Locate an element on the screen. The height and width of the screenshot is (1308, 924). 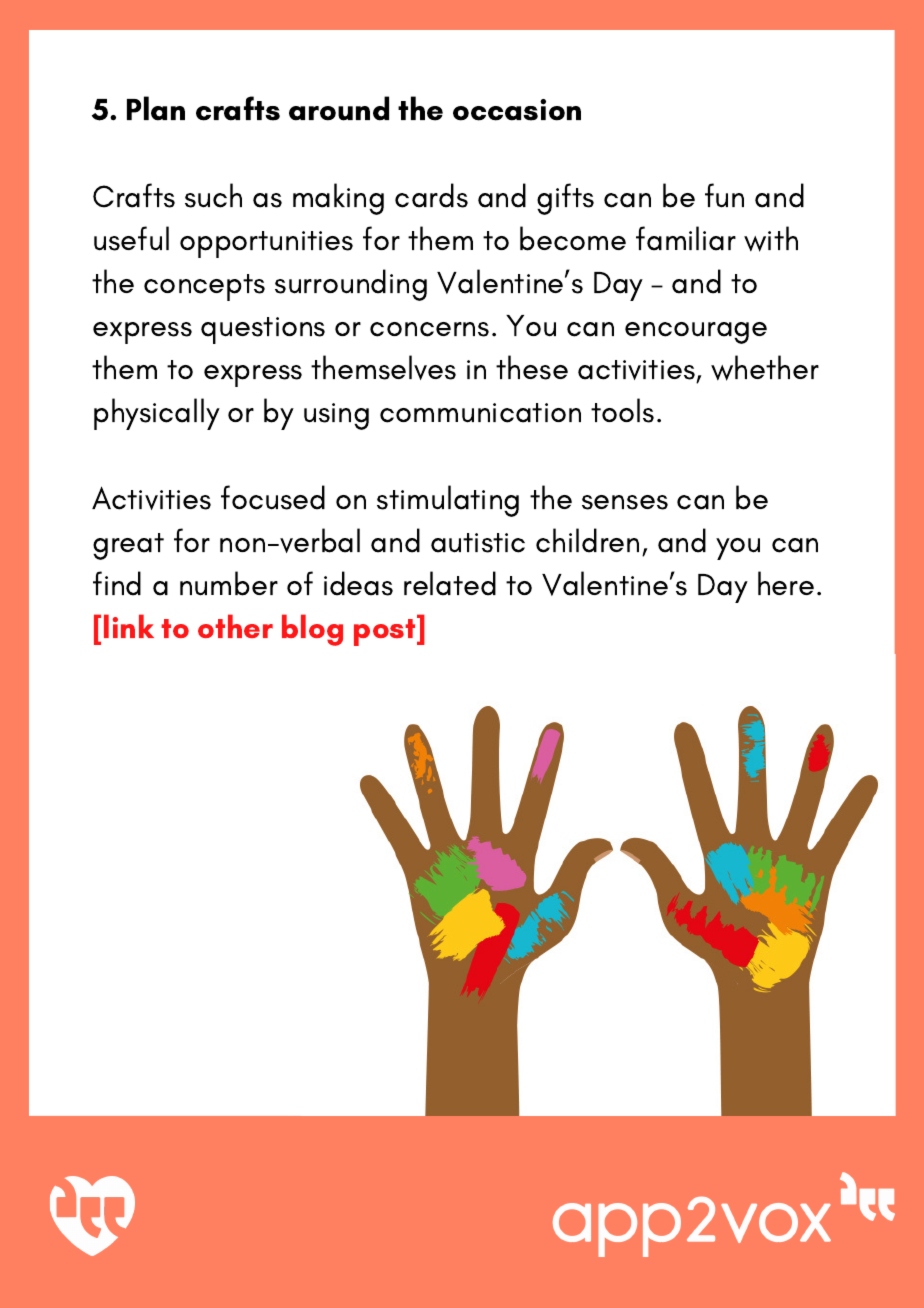
here is located at coordinates (786, 583).
